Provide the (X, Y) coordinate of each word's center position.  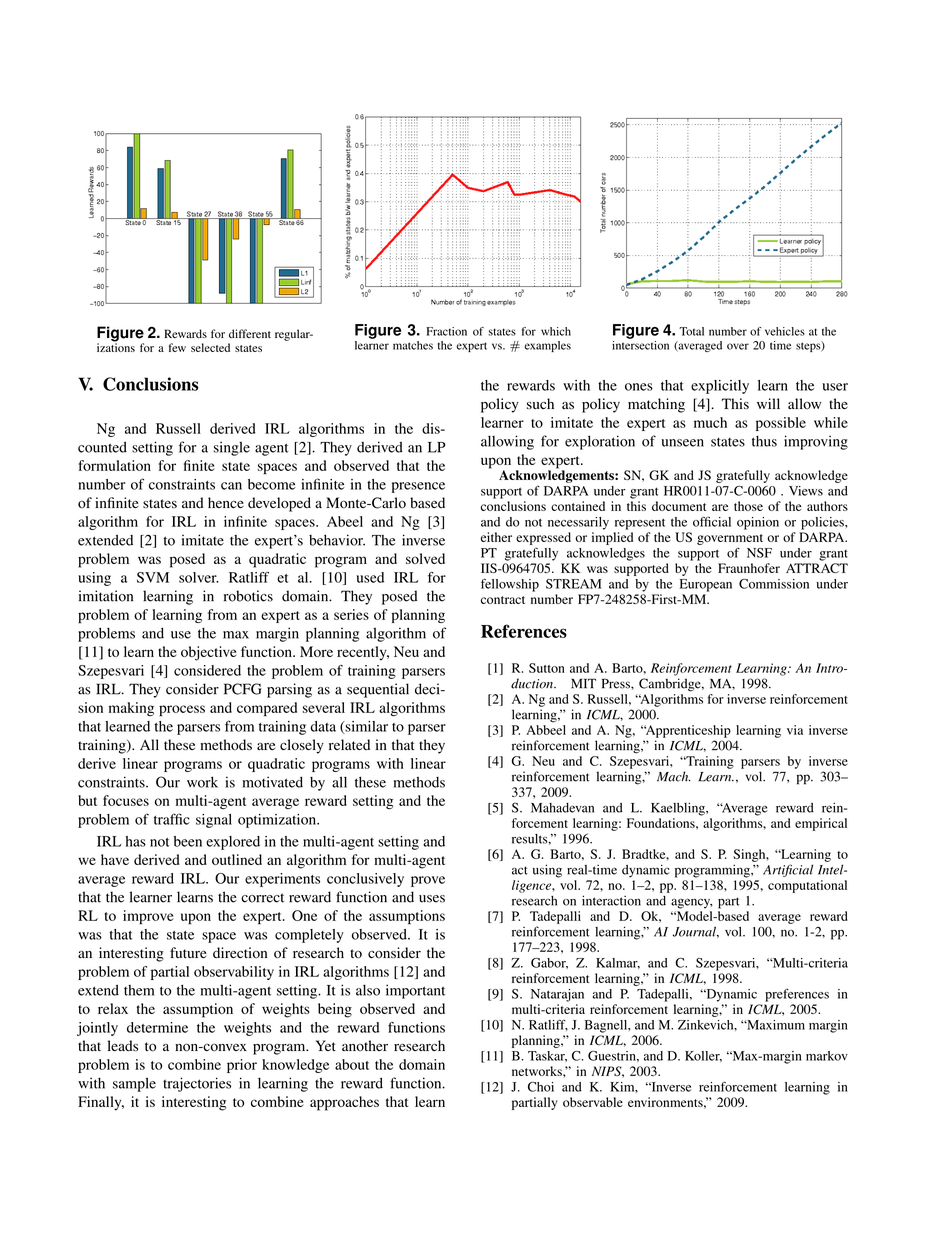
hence (226, 502)
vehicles (785, 331)
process (182, 710)
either (496, 537)
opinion (758, 523)
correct (262, 898)
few (177, 347)
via (795, 730)
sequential (378, 690)
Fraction (447, 331)
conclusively (365, 880)
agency (692, 903)
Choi (541, 1087)
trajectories (197, 1084)
